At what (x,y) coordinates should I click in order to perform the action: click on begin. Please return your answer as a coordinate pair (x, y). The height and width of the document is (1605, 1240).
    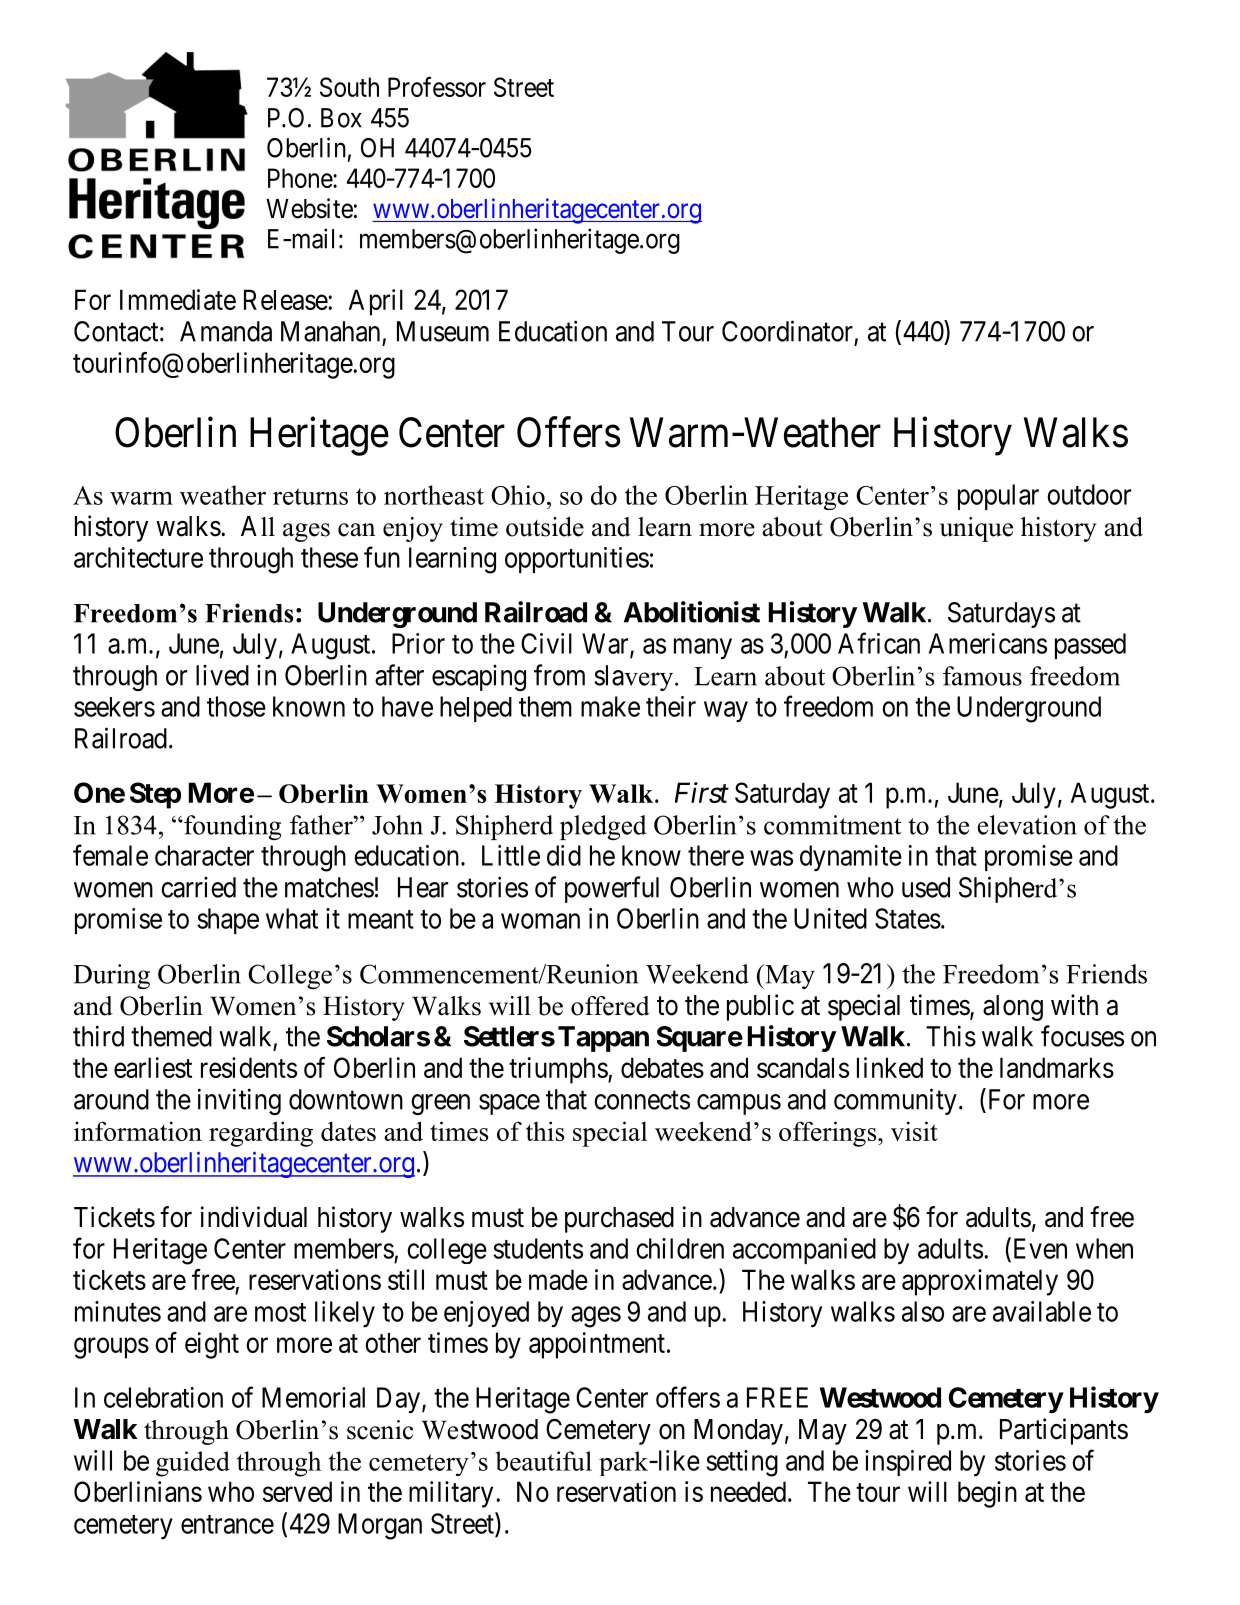
    Looking at the image, I should click on (987, 1494).
